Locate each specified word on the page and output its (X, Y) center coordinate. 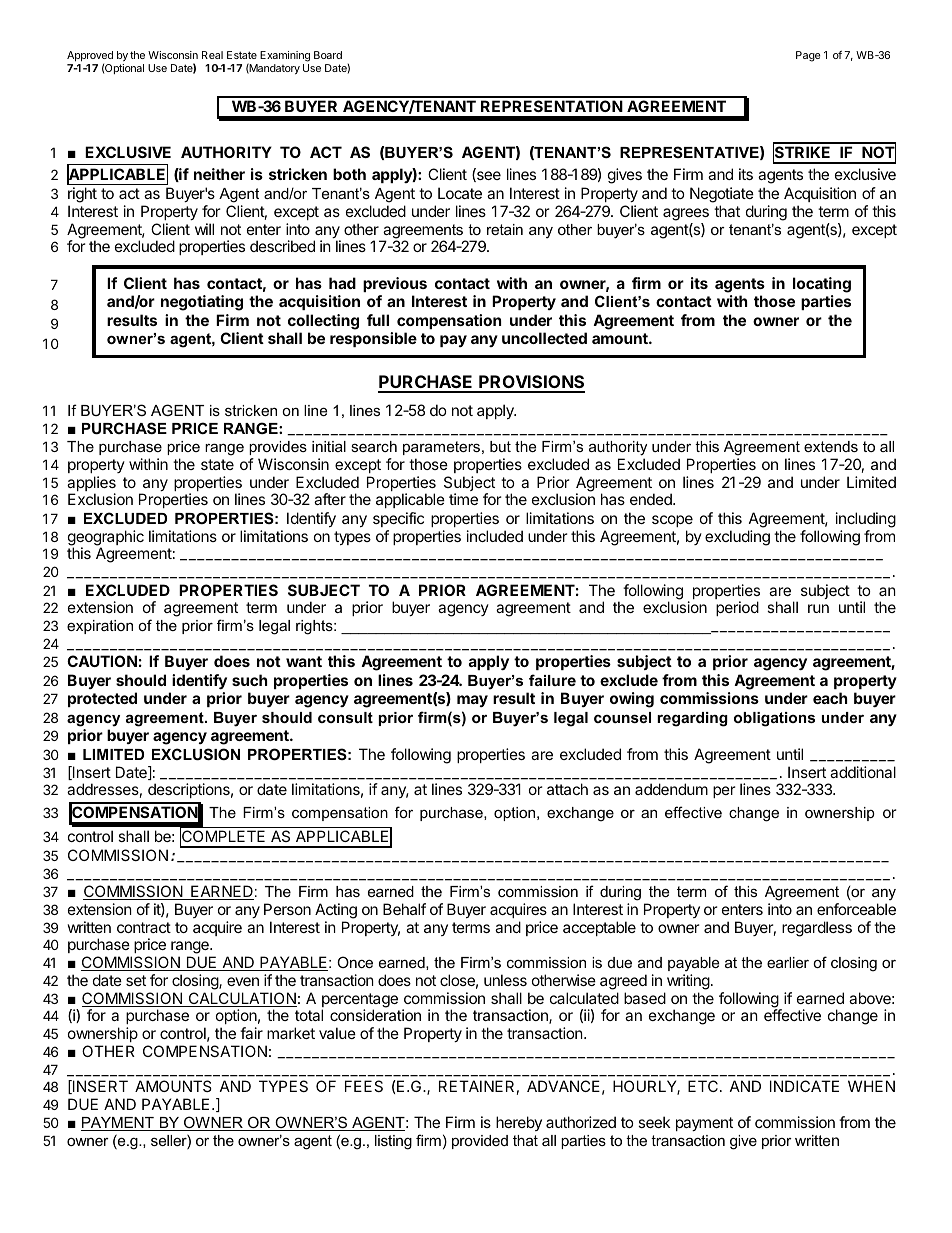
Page (808, 56)
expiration (100, 627)
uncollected (544, 338)
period (737, 608)
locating (822, 285)
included (495, 536)
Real (212, 55)
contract (144, 927)
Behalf (404, 909)
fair (251, 1033)
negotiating (202, 303)
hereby (519, 1123)
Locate (460, 193)
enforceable (856, 909)
